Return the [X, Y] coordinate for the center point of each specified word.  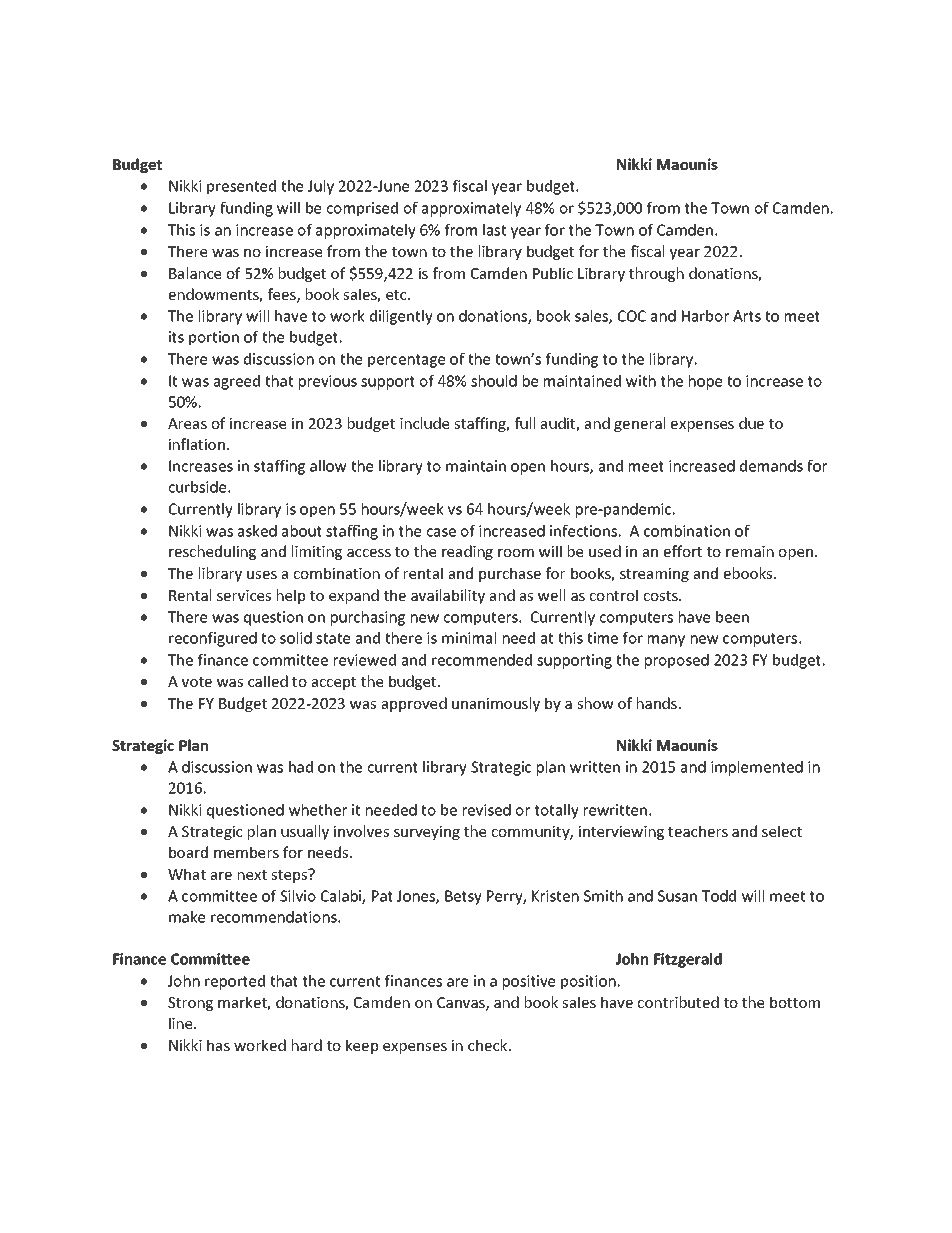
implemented [757, 768]
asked [257, 531]
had [301, 767]
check [489, 1045]
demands [771, 466]
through [656, 274]
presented [241, 187]
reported [235, 982]
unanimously [496, 704]
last [494, 230]
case [441, 532]
